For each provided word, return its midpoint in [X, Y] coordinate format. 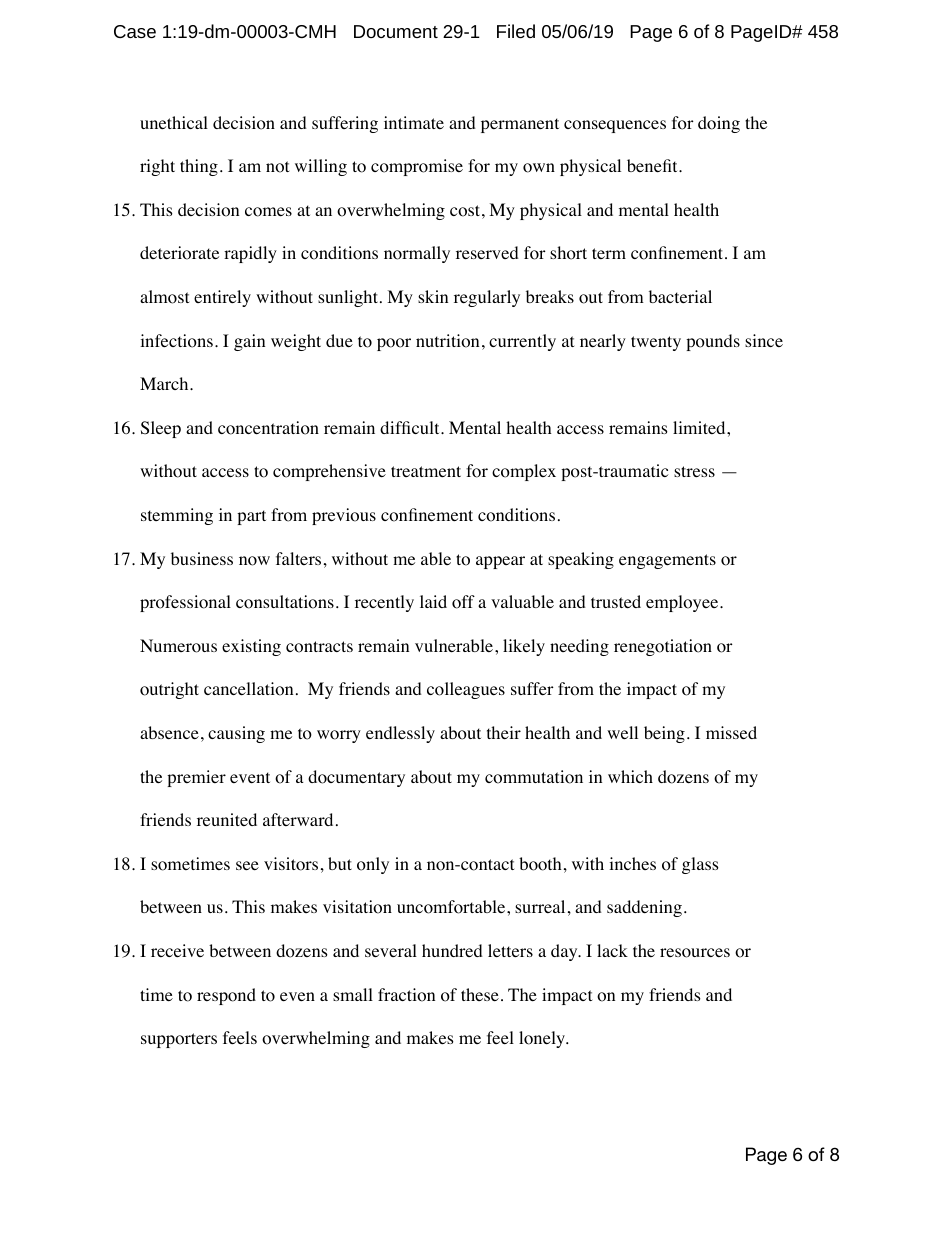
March [165, 383]
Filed [516, 31]
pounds [713, 342]
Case [135, 31]
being [664, 734]
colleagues [466, 690]
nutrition [447, 341]
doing [719, 124]
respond [226, 996]
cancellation [248, 689]
